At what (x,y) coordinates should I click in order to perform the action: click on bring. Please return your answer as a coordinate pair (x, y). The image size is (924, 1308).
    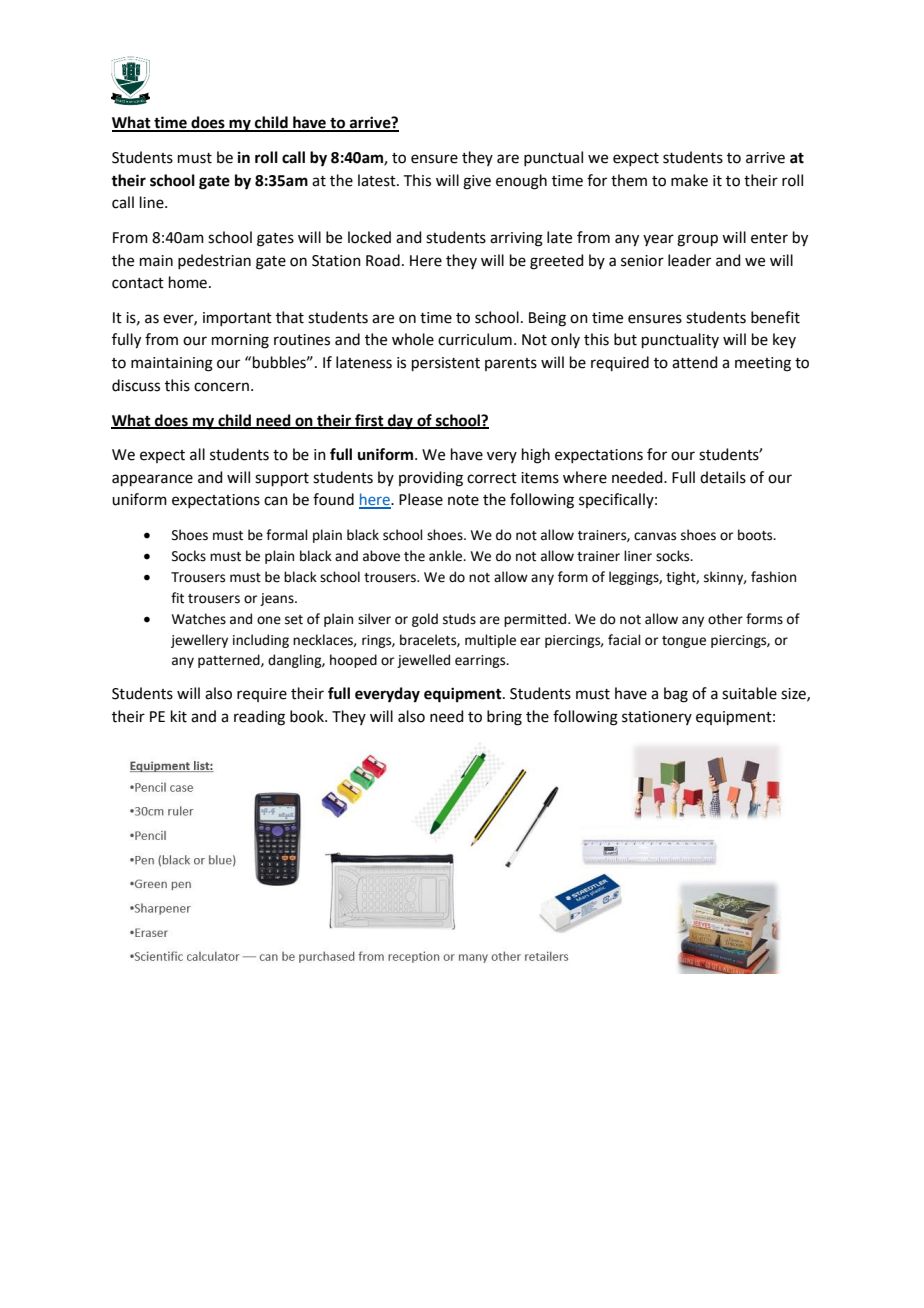
    Looking at the image, I should click on (504, 718).
